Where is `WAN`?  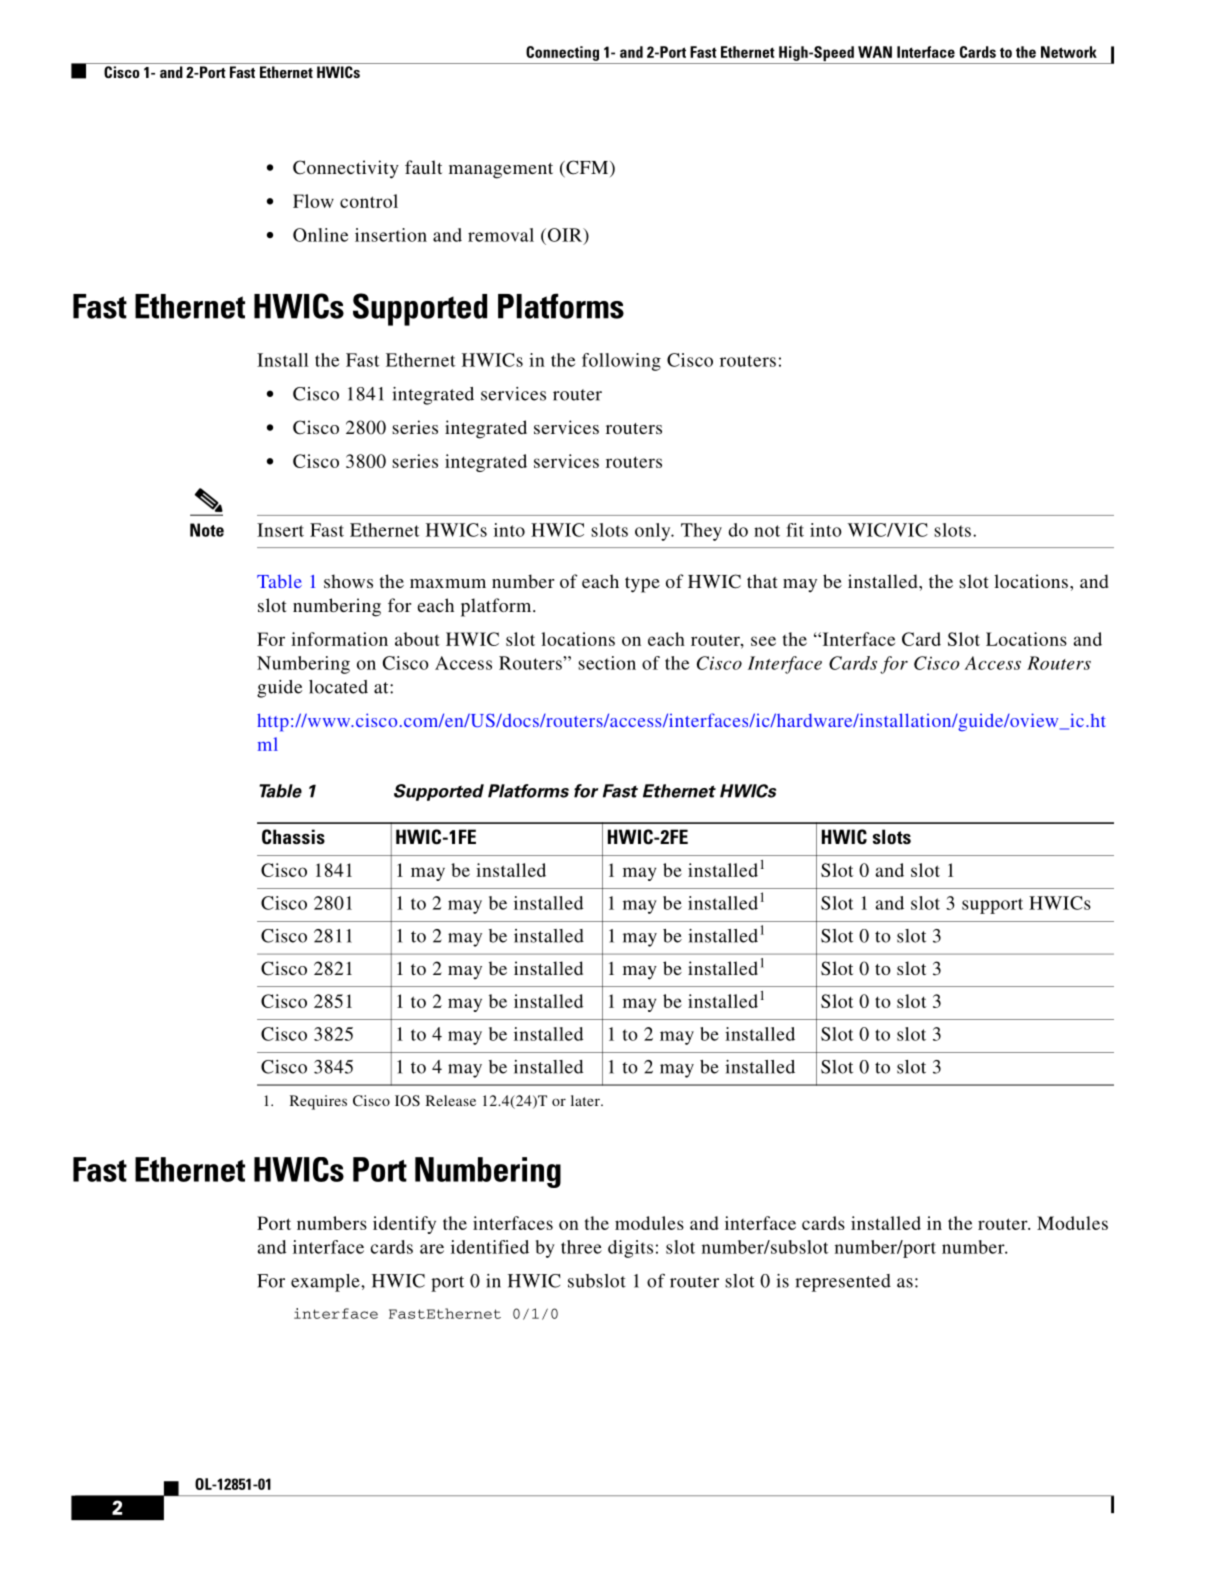 WAN is located at coordinates (875, 52).
